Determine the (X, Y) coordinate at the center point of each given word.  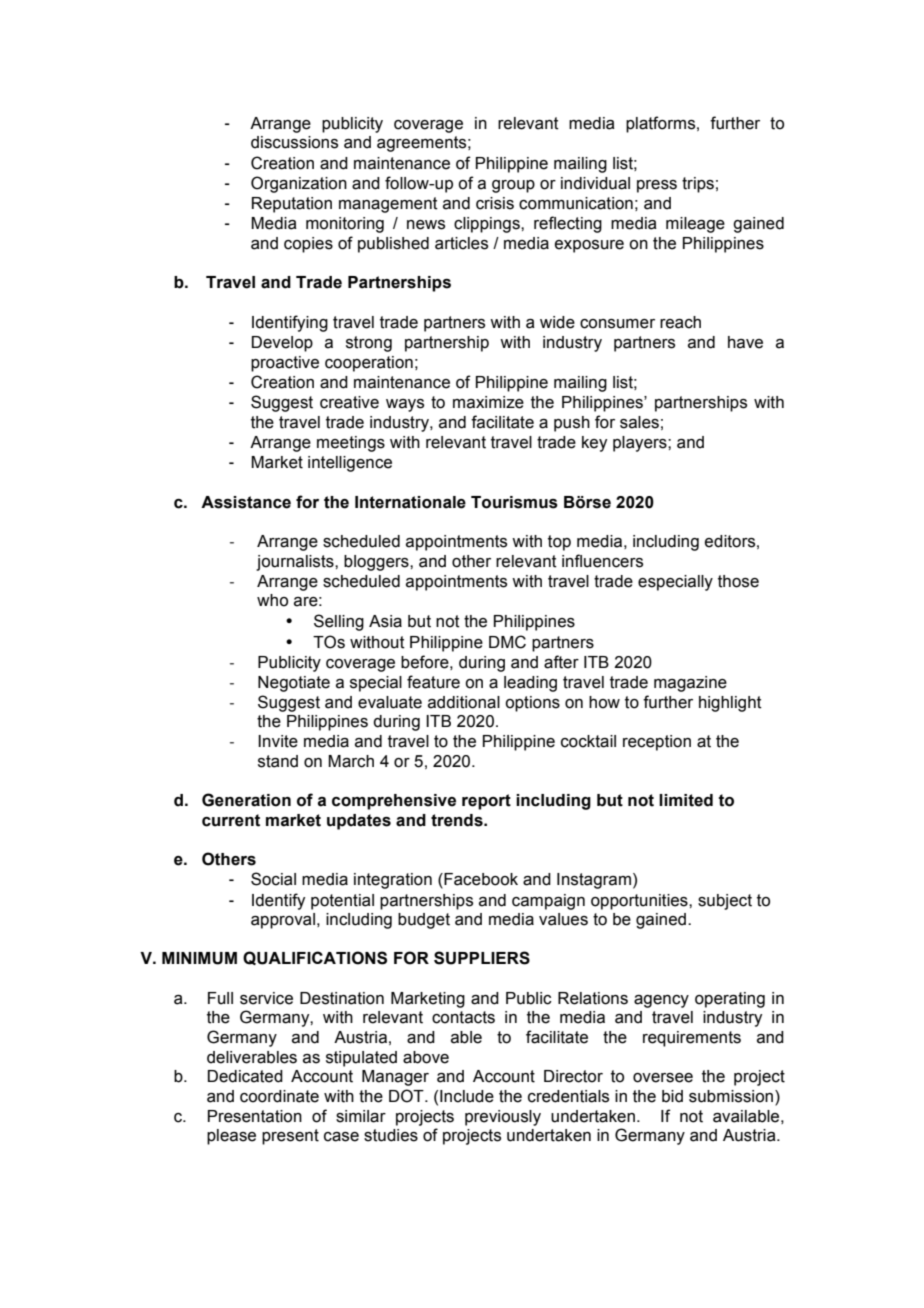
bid (672, 1096)
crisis (495, 203)
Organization (299, 184)
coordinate (279, 1096)
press (657, 186)
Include (467, 1096)
